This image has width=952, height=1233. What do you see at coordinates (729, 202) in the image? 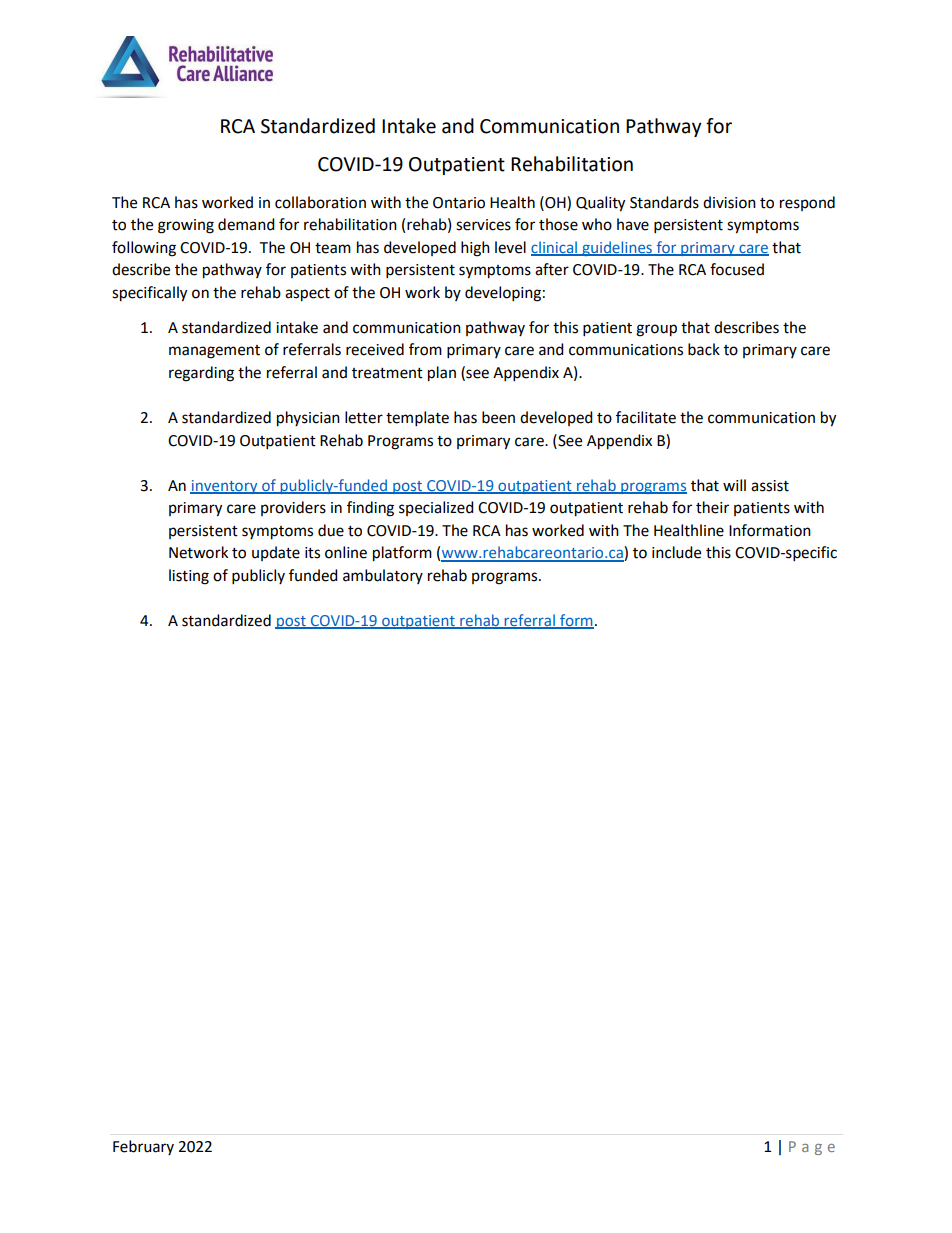
I see `division` at bounding box center [729, 202].
